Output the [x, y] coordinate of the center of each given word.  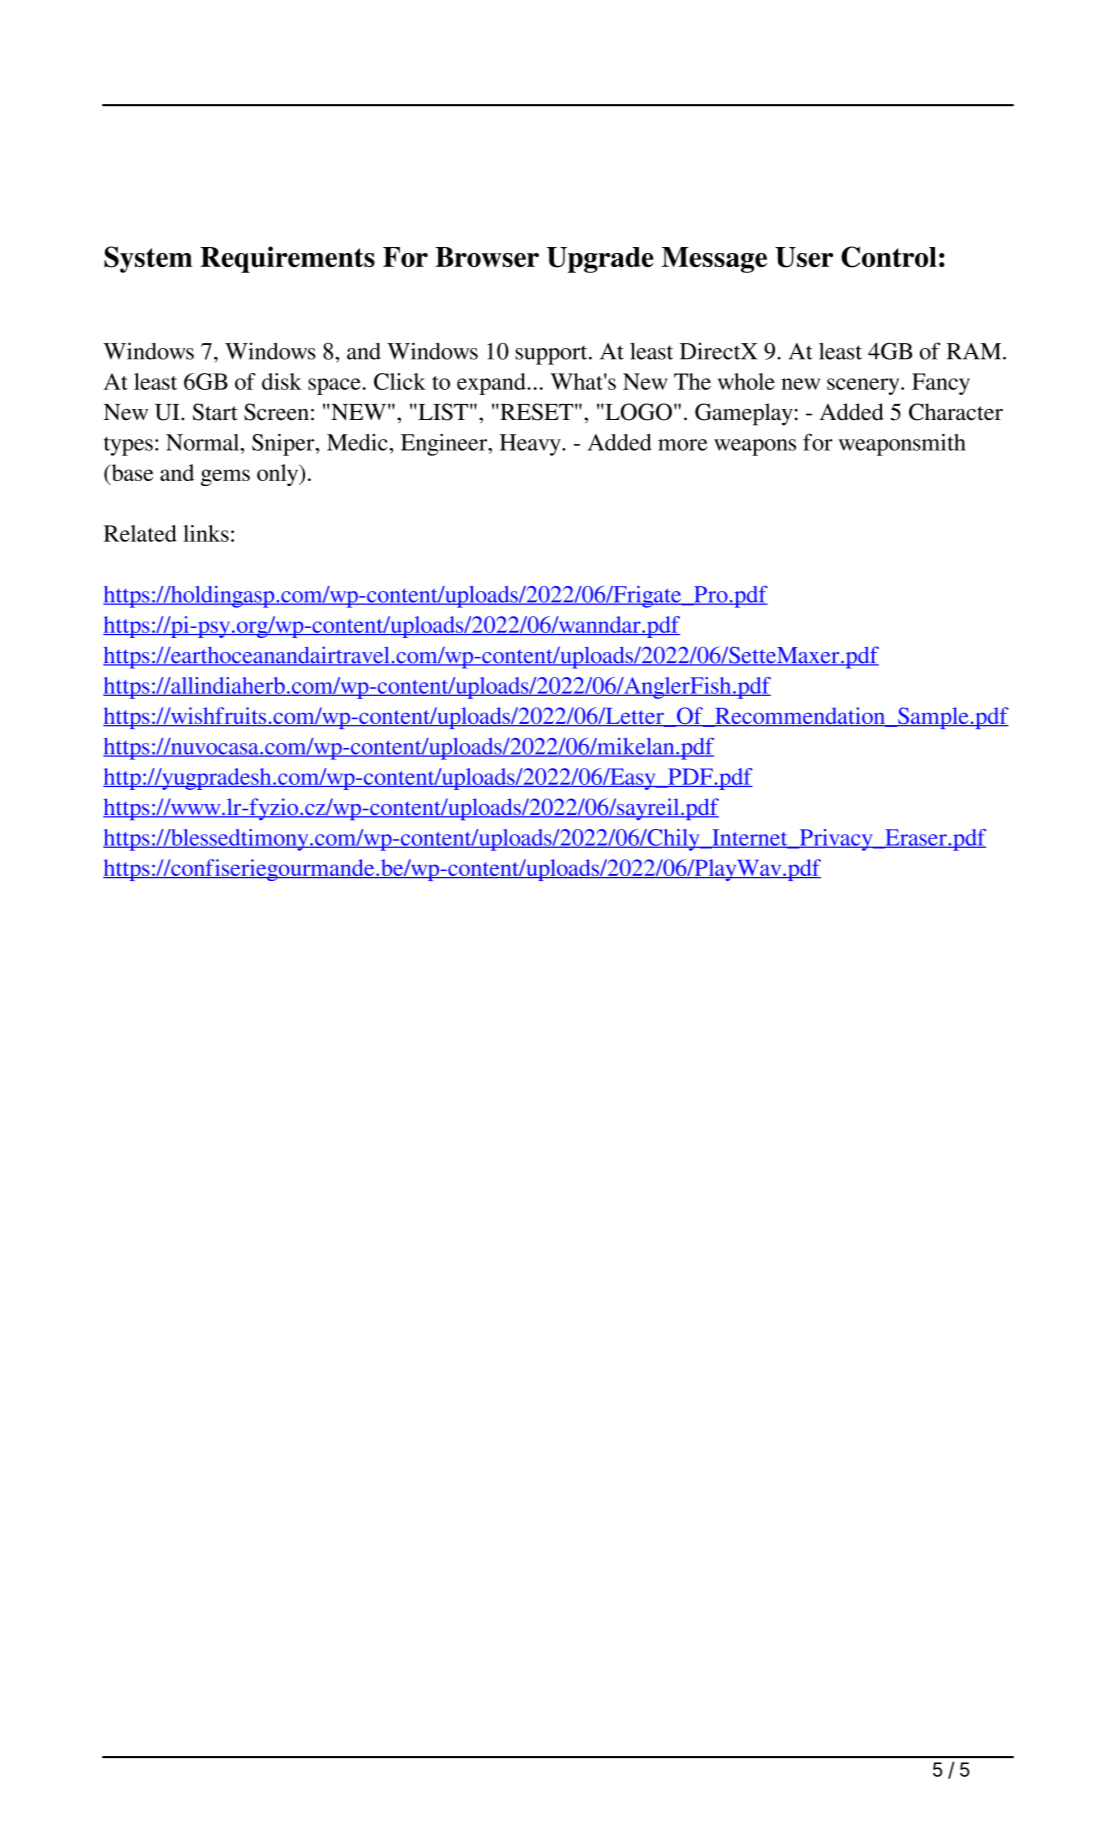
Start [215, 412]
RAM [975, 351]
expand [492, 384]
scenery [864, 386]
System [148, 259]
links [206, 533]
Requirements [287, 259]
